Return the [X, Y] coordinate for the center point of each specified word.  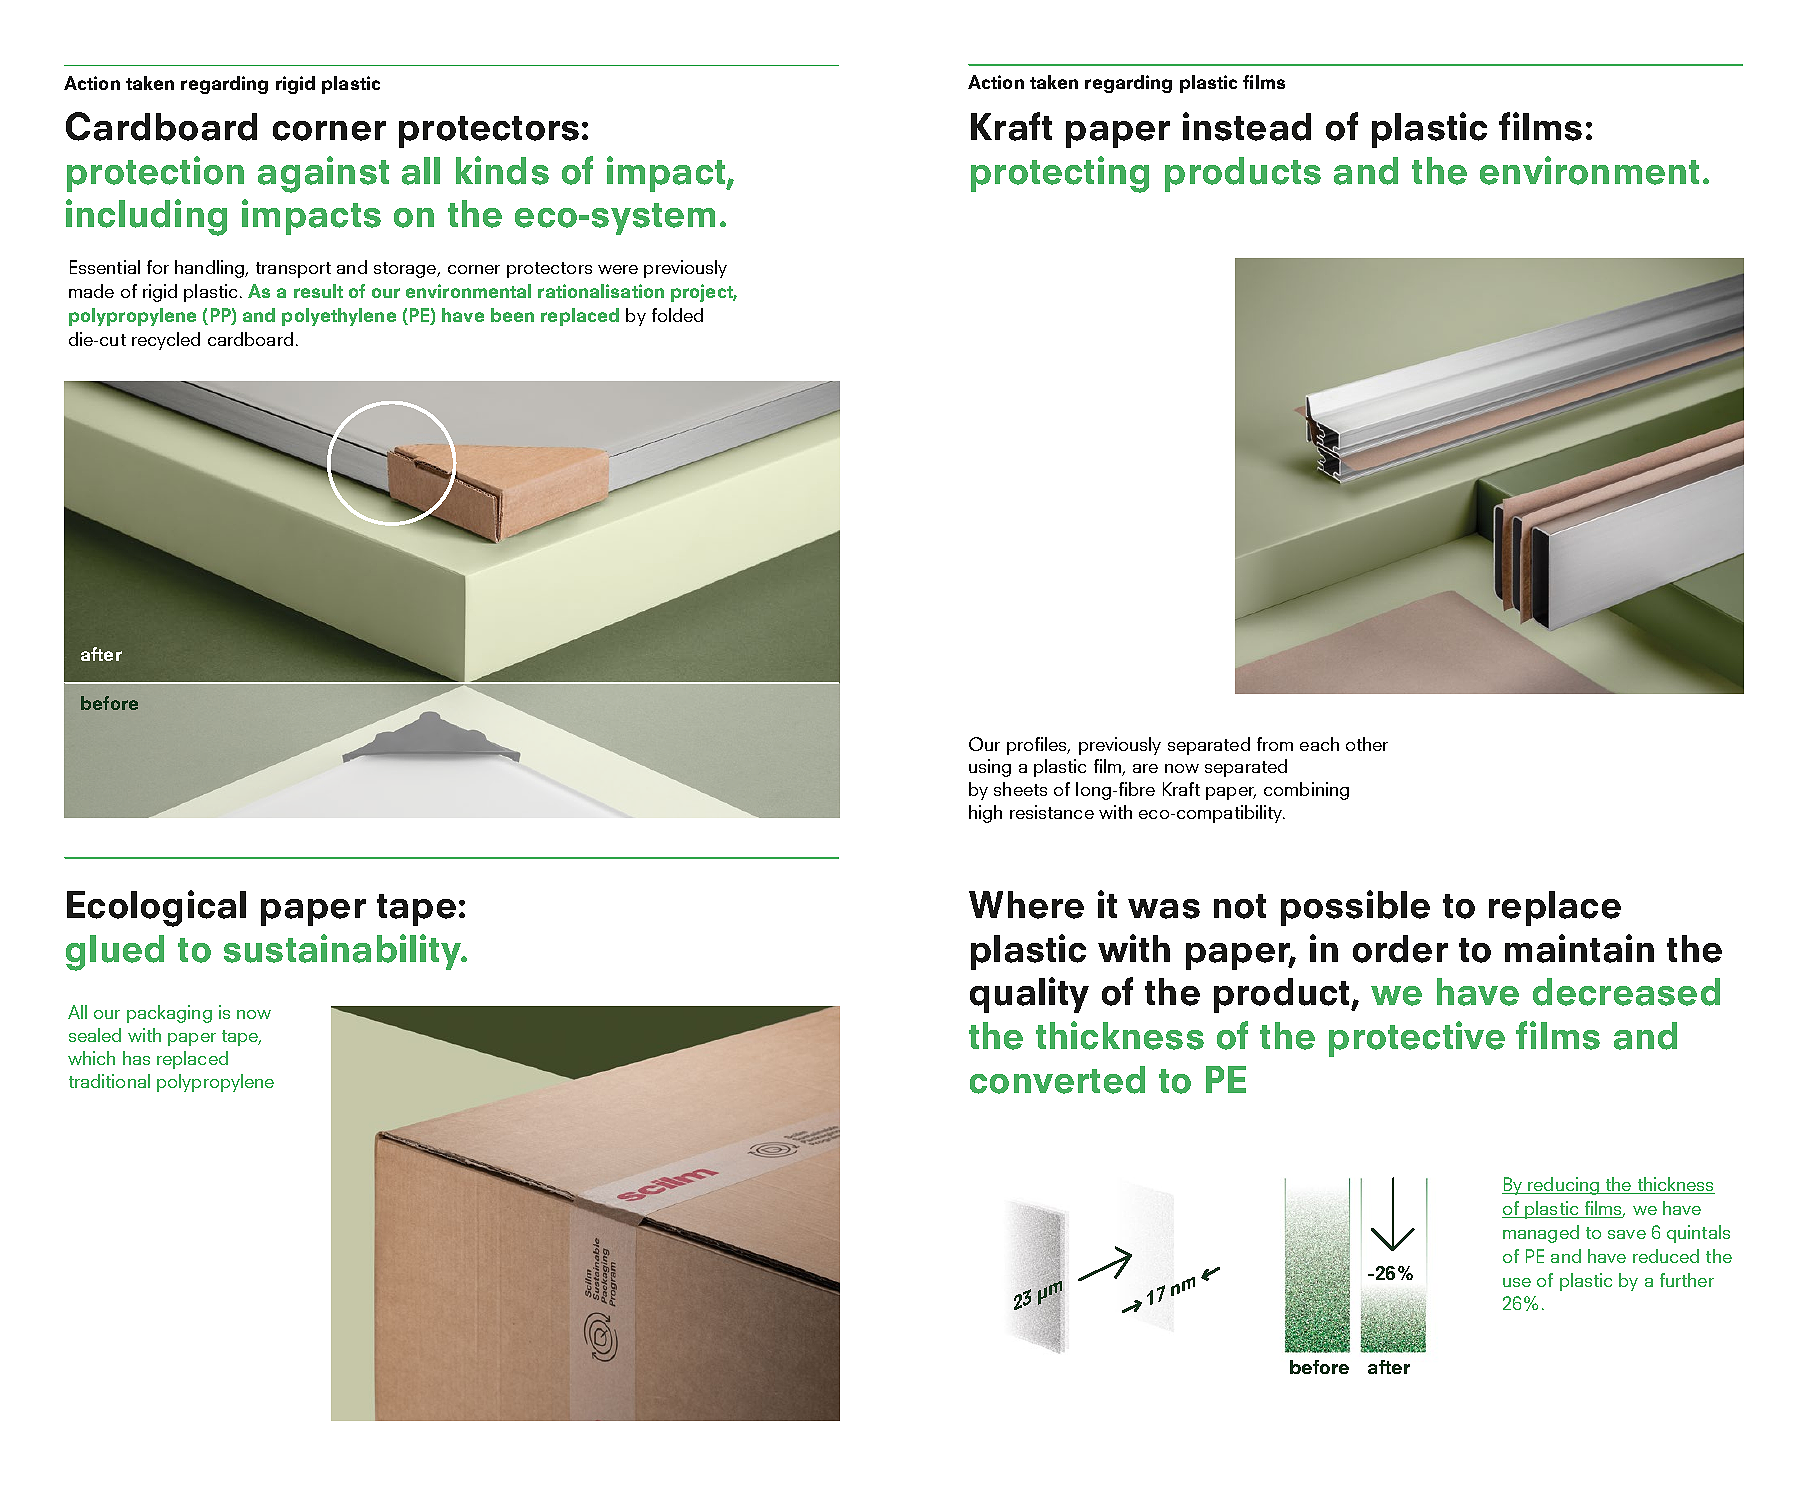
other [1367, 744]
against [323, 174]
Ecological [156, 908]
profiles [1038, 746]
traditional [109, 1081]
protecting [1060, 174]
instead [1247, 126]
